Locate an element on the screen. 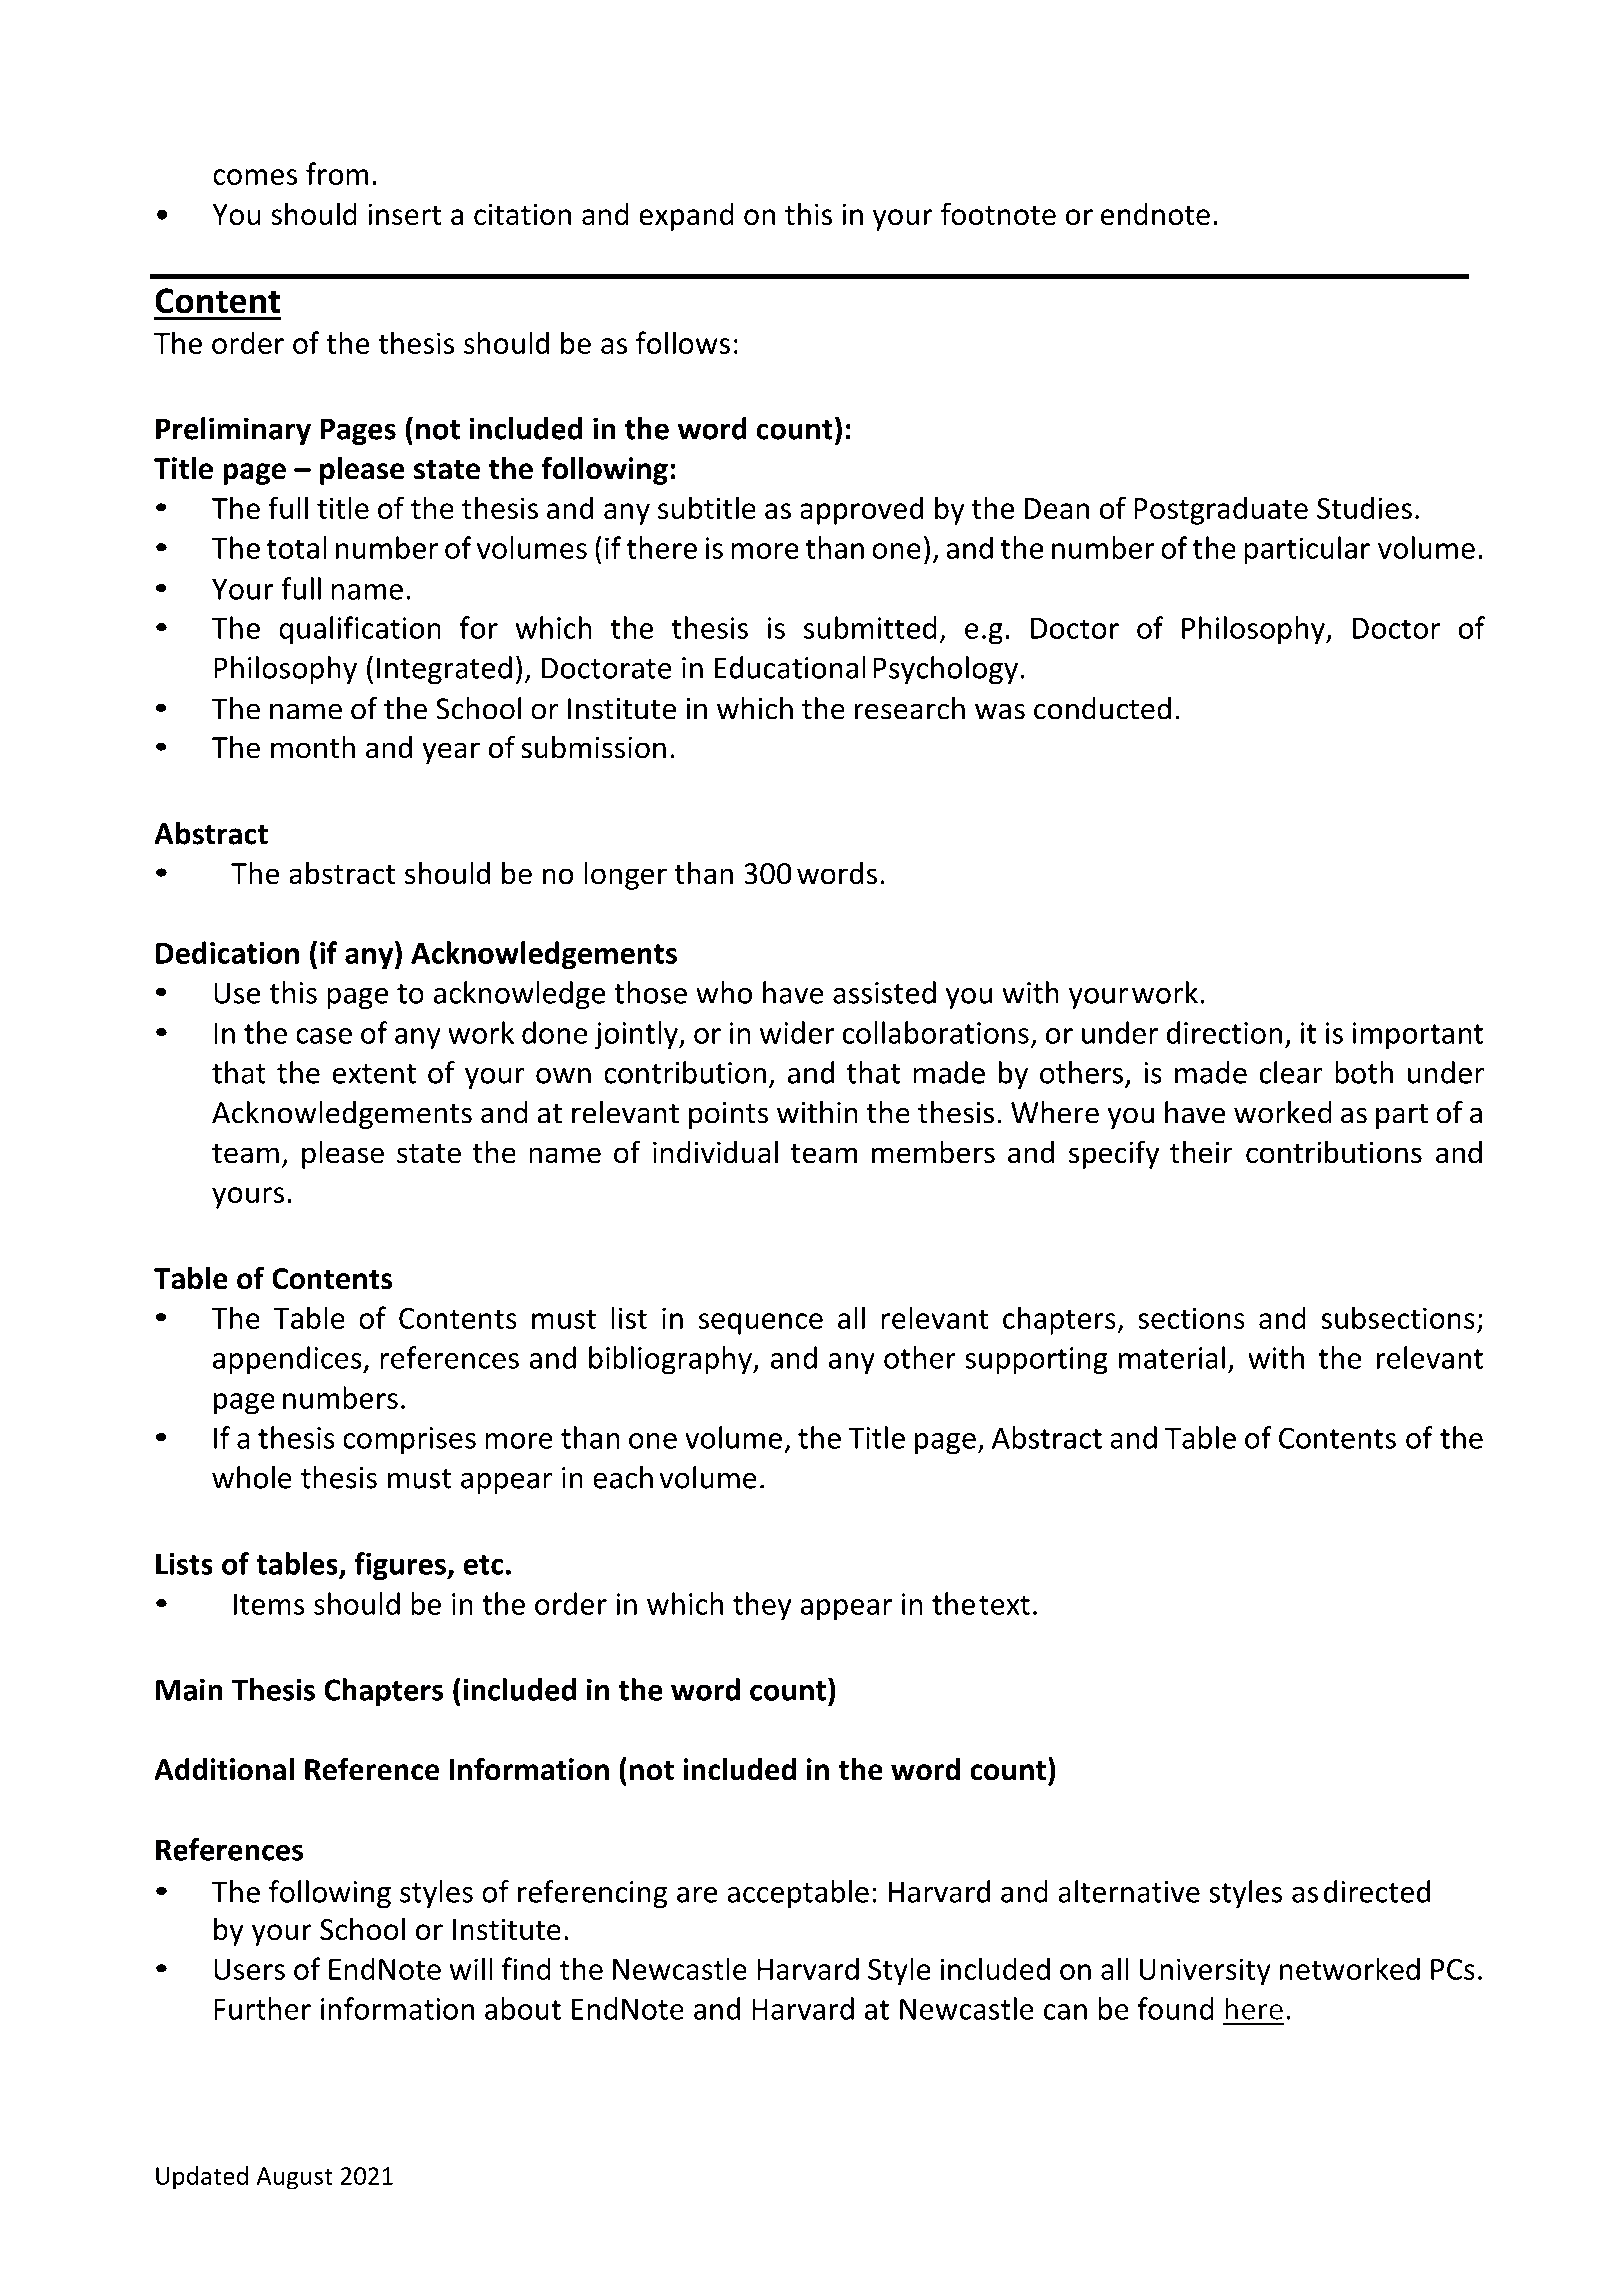  extent is located at coordinates (374, 1074).
